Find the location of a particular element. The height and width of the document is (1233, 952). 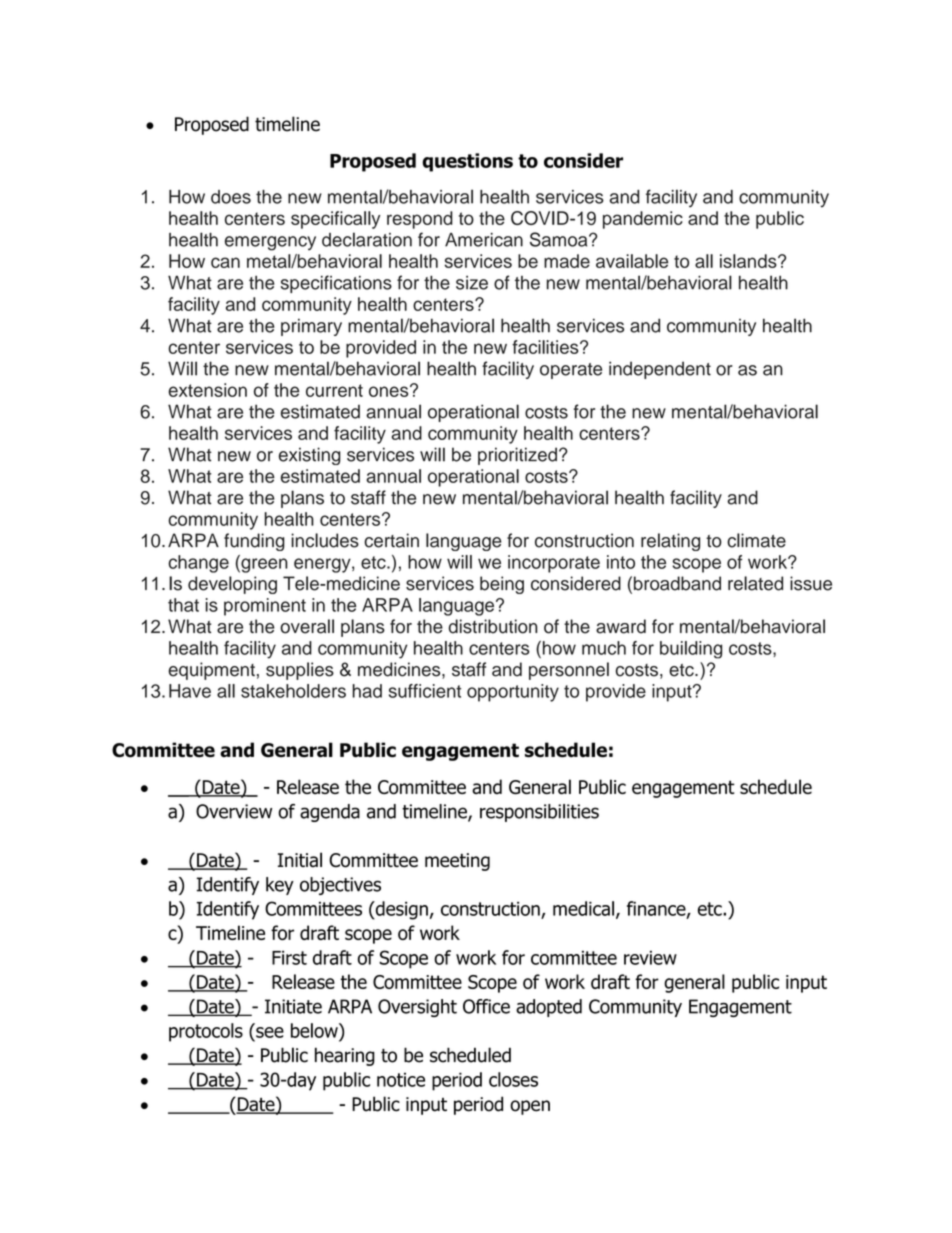

questions is located at coordinates (467, 162).
